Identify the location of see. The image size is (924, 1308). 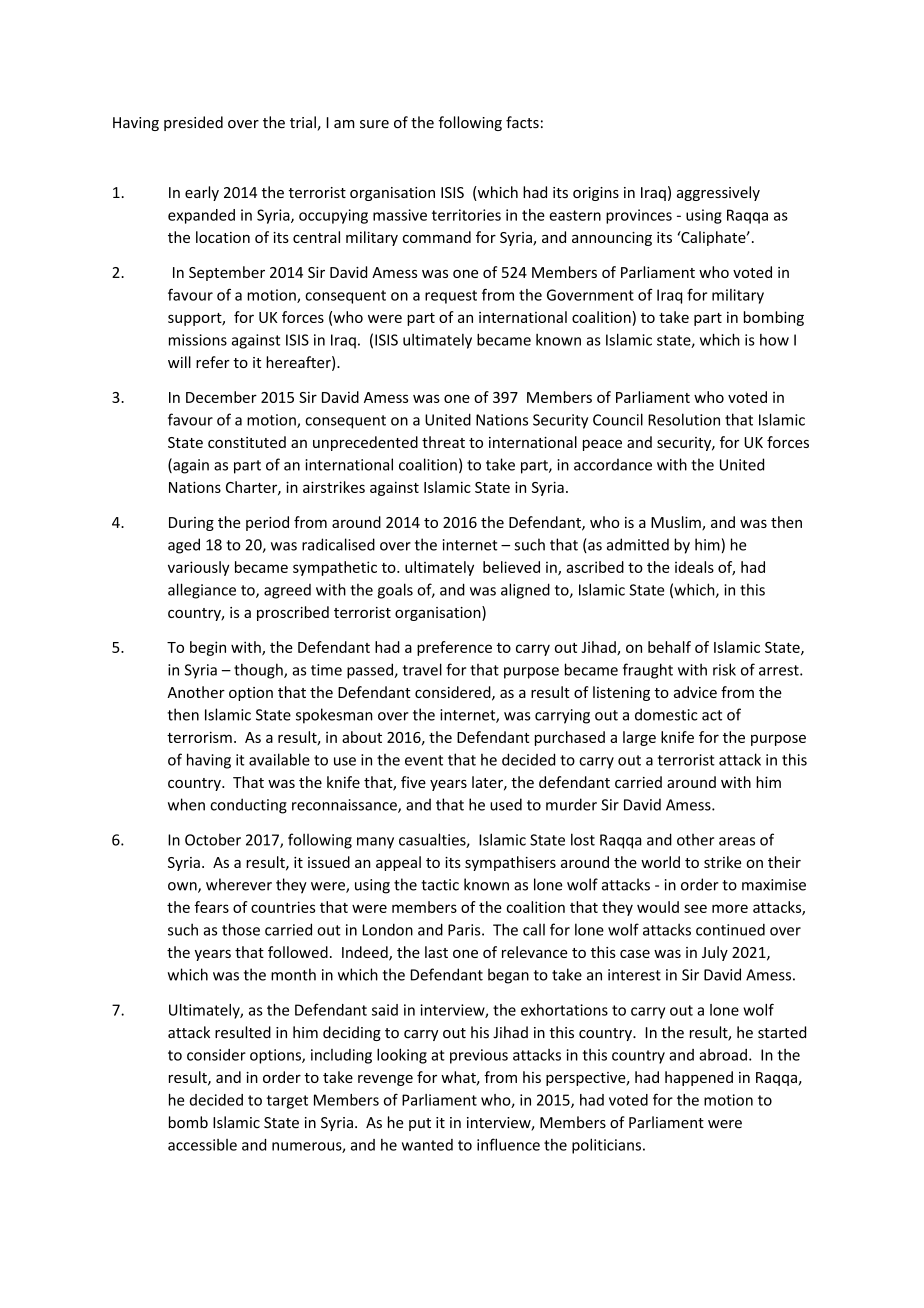
(695, 908).
